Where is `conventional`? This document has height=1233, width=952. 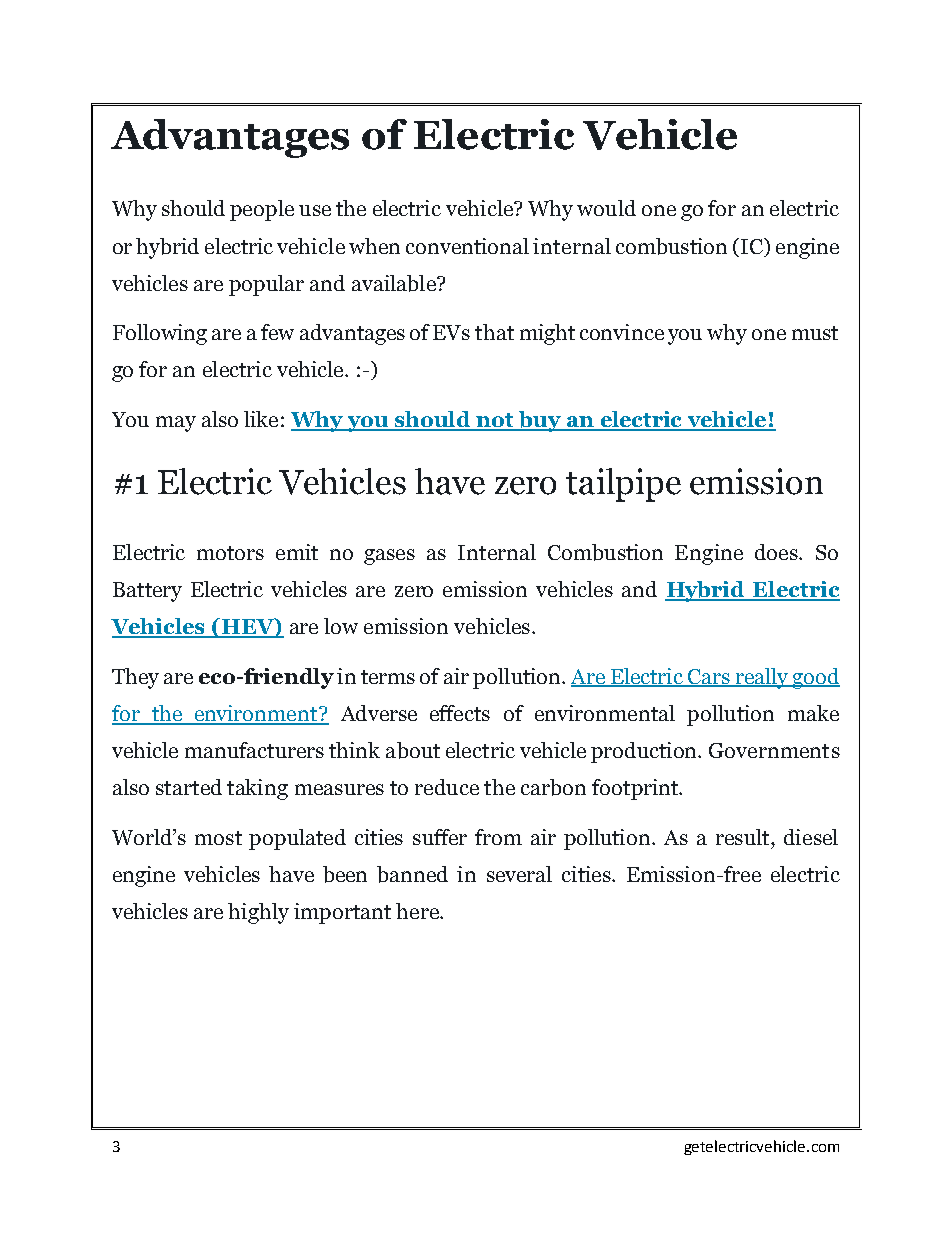 conventional is located at coordinates (467, 246).
